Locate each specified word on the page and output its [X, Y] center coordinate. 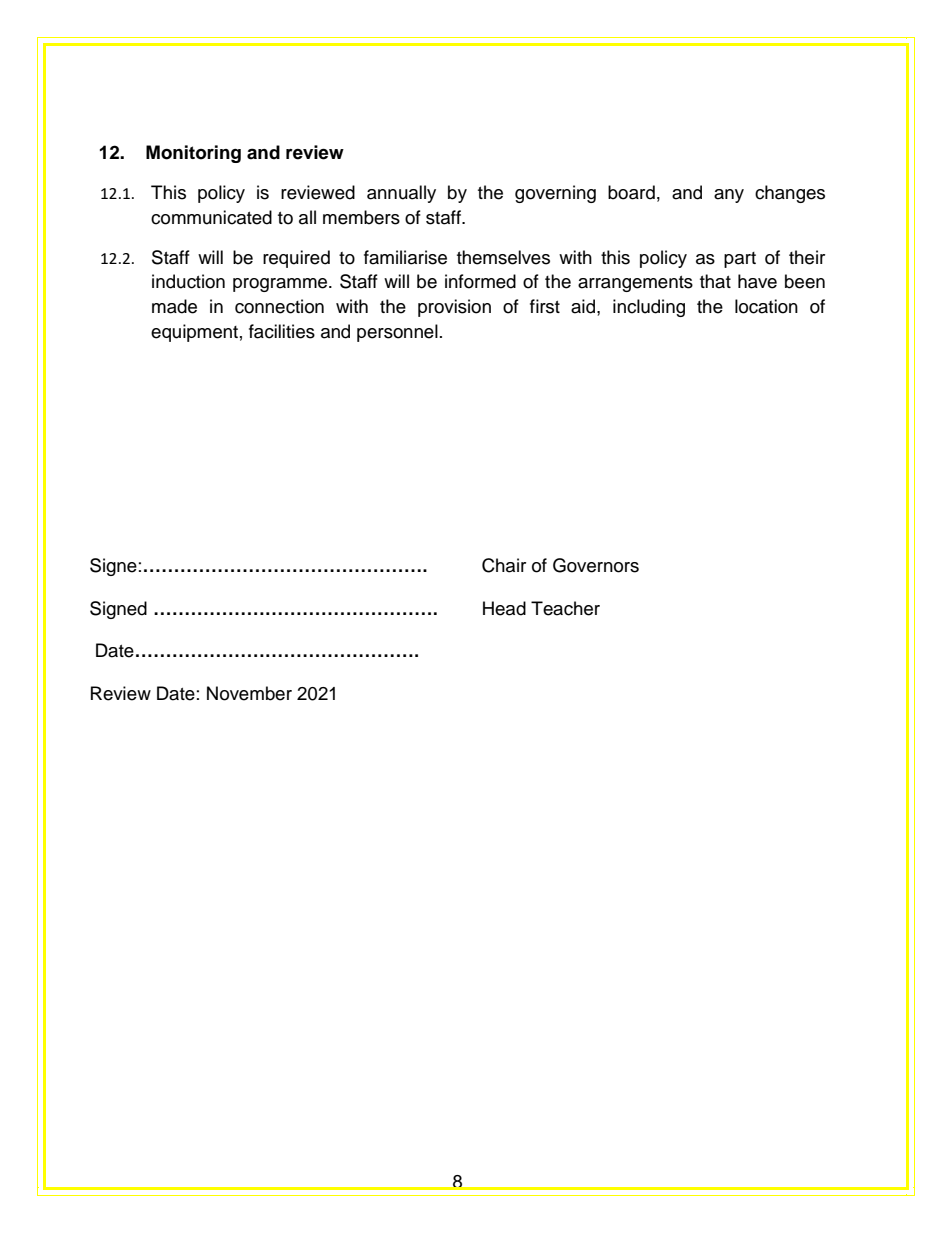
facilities [282, 331]
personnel [397, 333]
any [729, 196]
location [766, 306]
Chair [504, 565]
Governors [596, 565]
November [249, 693]
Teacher [565, 608]
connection [279, 306]
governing [555, 194]
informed [480, 281]
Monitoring [193, 154]
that [715, 281]
